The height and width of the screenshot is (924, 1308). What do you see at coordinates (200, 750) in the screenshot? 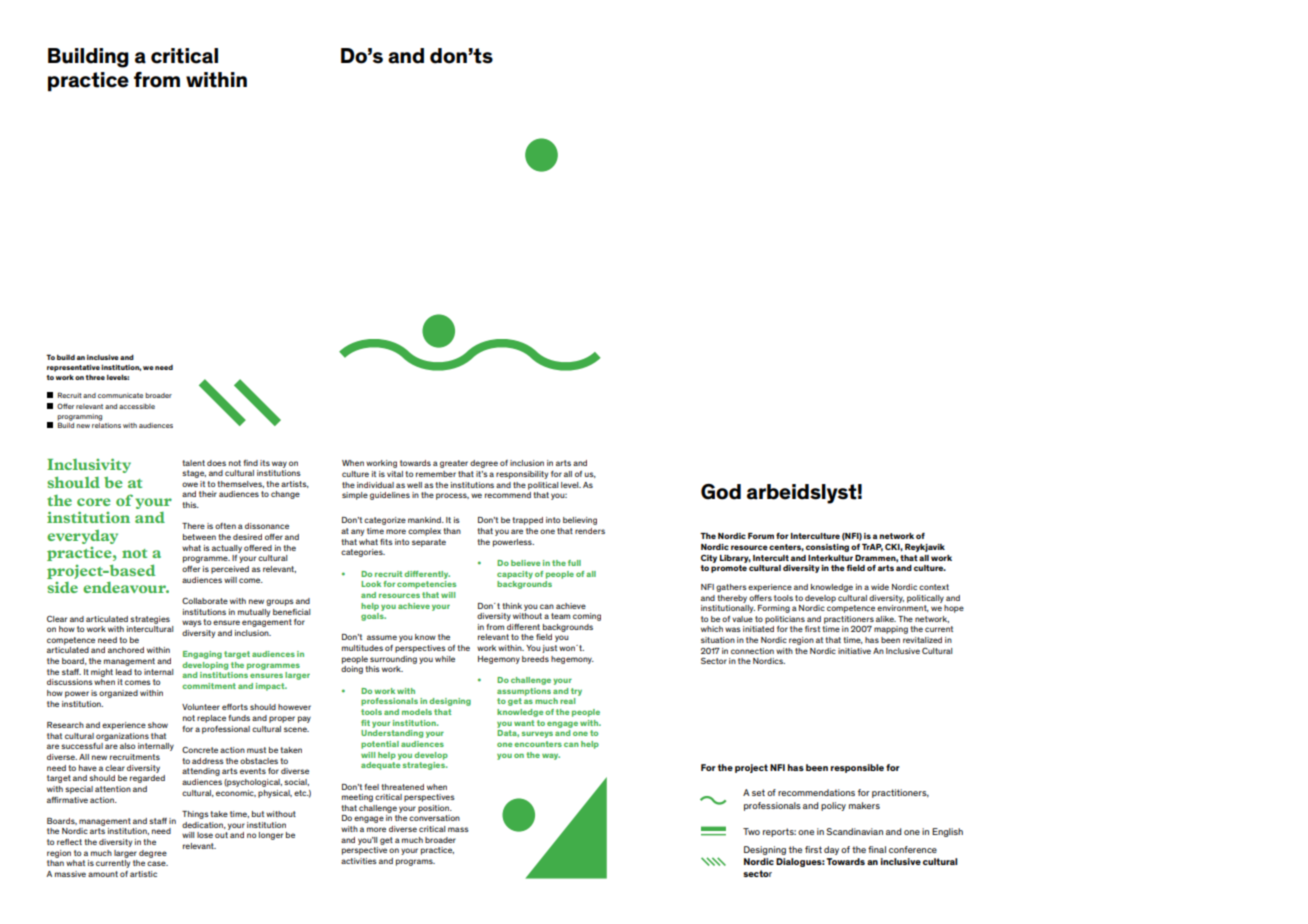
I see `Concrete` at bounding box center [200, 750].
